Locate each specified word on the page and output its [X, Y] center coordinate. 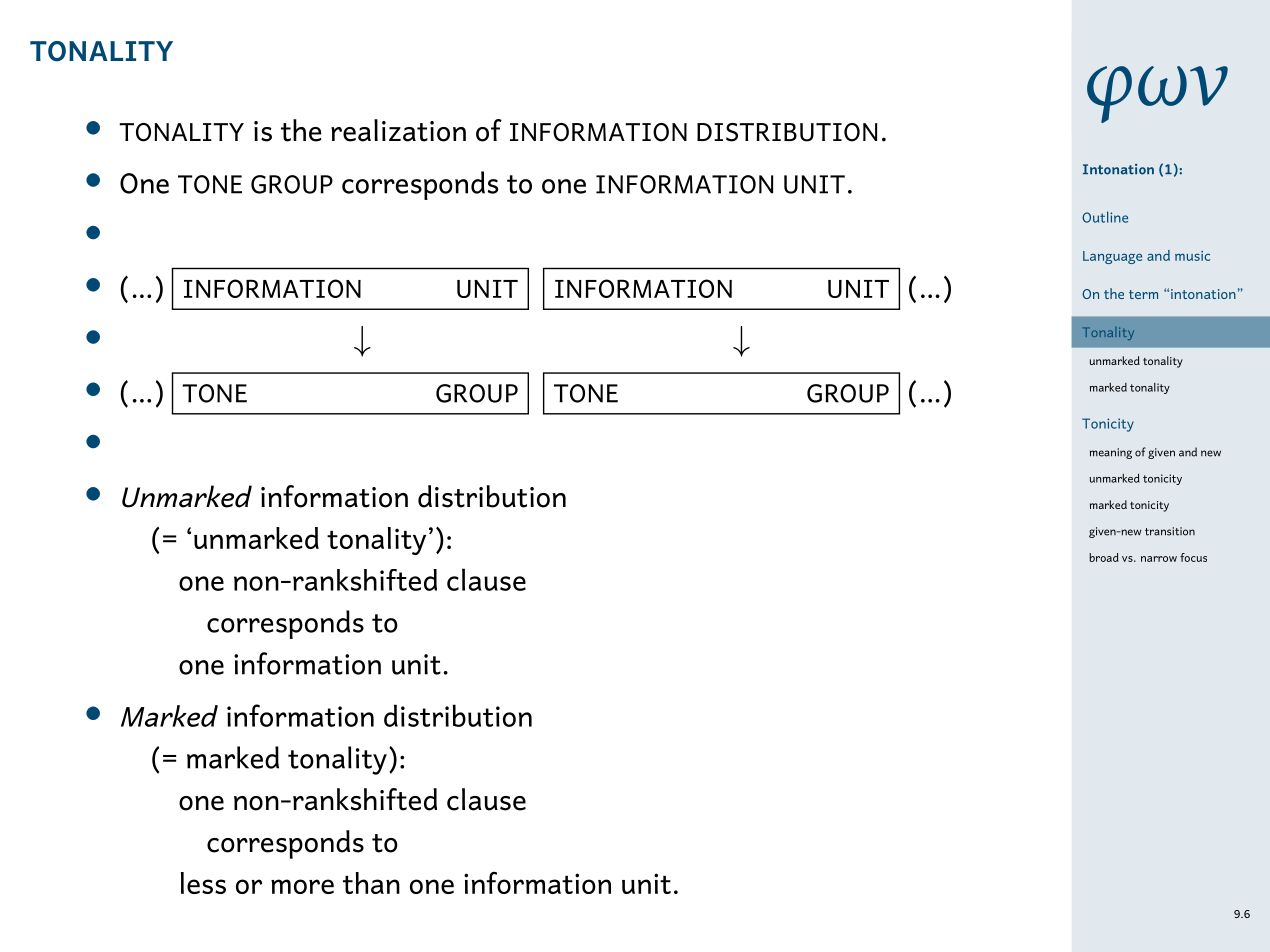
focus [1193, 557]
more [302, 886]
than [371, 883]
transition [1170, 531]
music [1192, 256]
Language [1112, 257]
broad [1104, 557]
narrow [1159, 559]
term [1143, 294]
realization [398, 130]
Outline [1105, 217]
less [203, 883]
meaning [1111, 453]
